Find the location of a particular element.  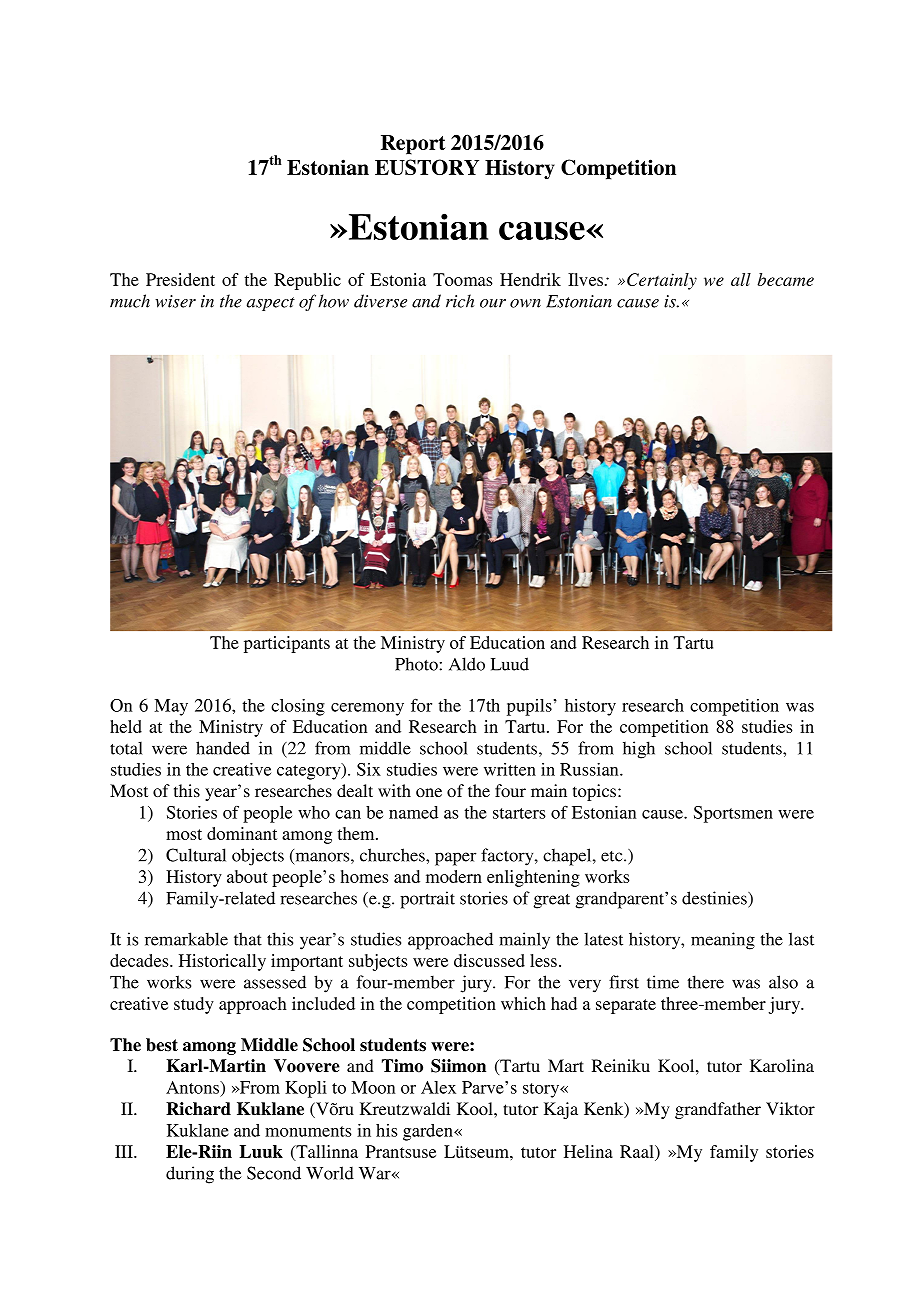

wiser is located at coordinates (175, 301).
